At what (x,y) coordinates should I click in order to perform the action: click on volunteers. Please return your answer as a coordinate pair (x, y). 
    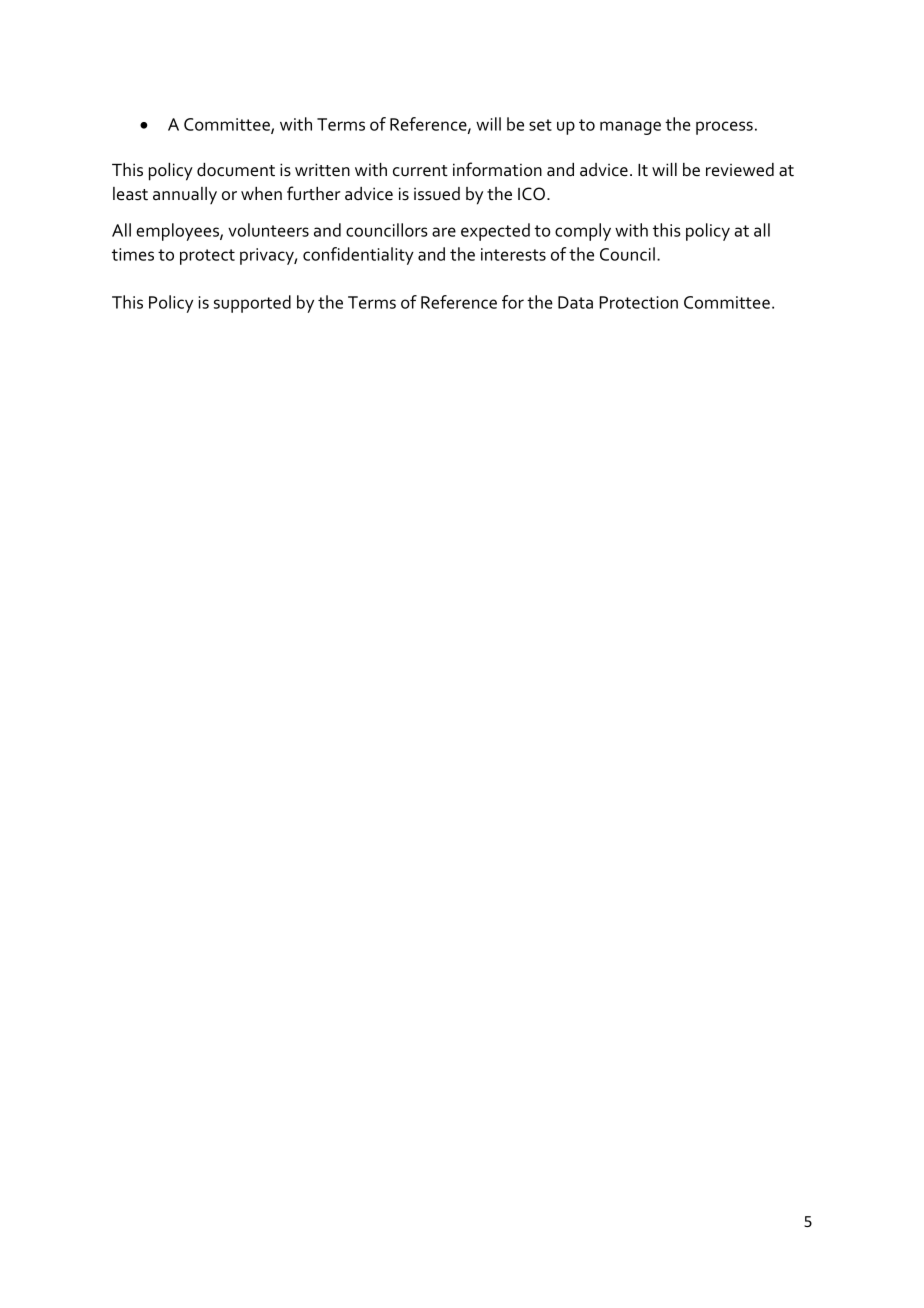
    Looking at the image, I should click on (268, 230).
